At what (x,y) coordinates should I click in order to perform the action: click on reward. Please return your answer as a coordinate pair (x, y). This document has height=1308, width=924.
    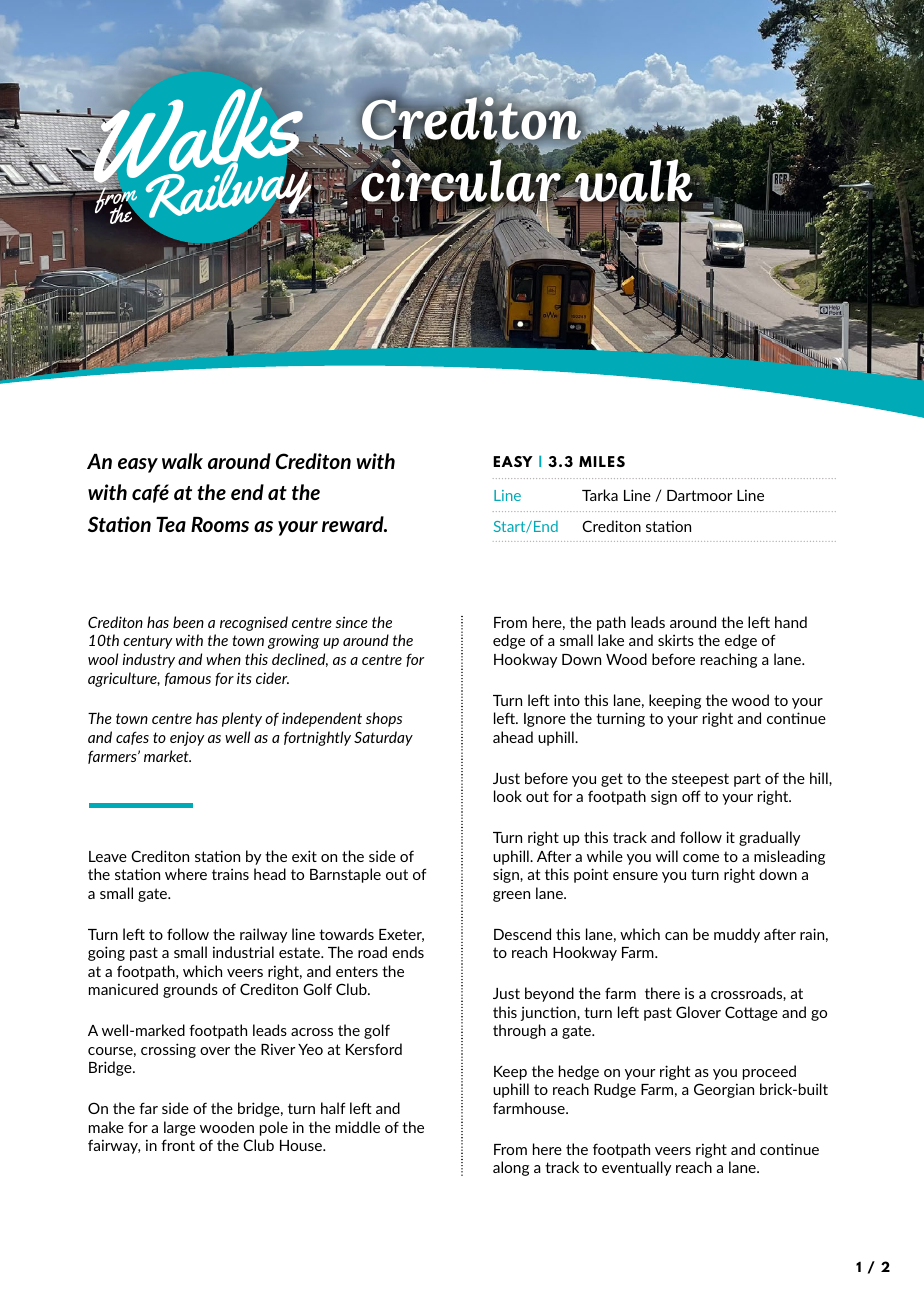
    Looking at the image, I should click on (354, 524).
